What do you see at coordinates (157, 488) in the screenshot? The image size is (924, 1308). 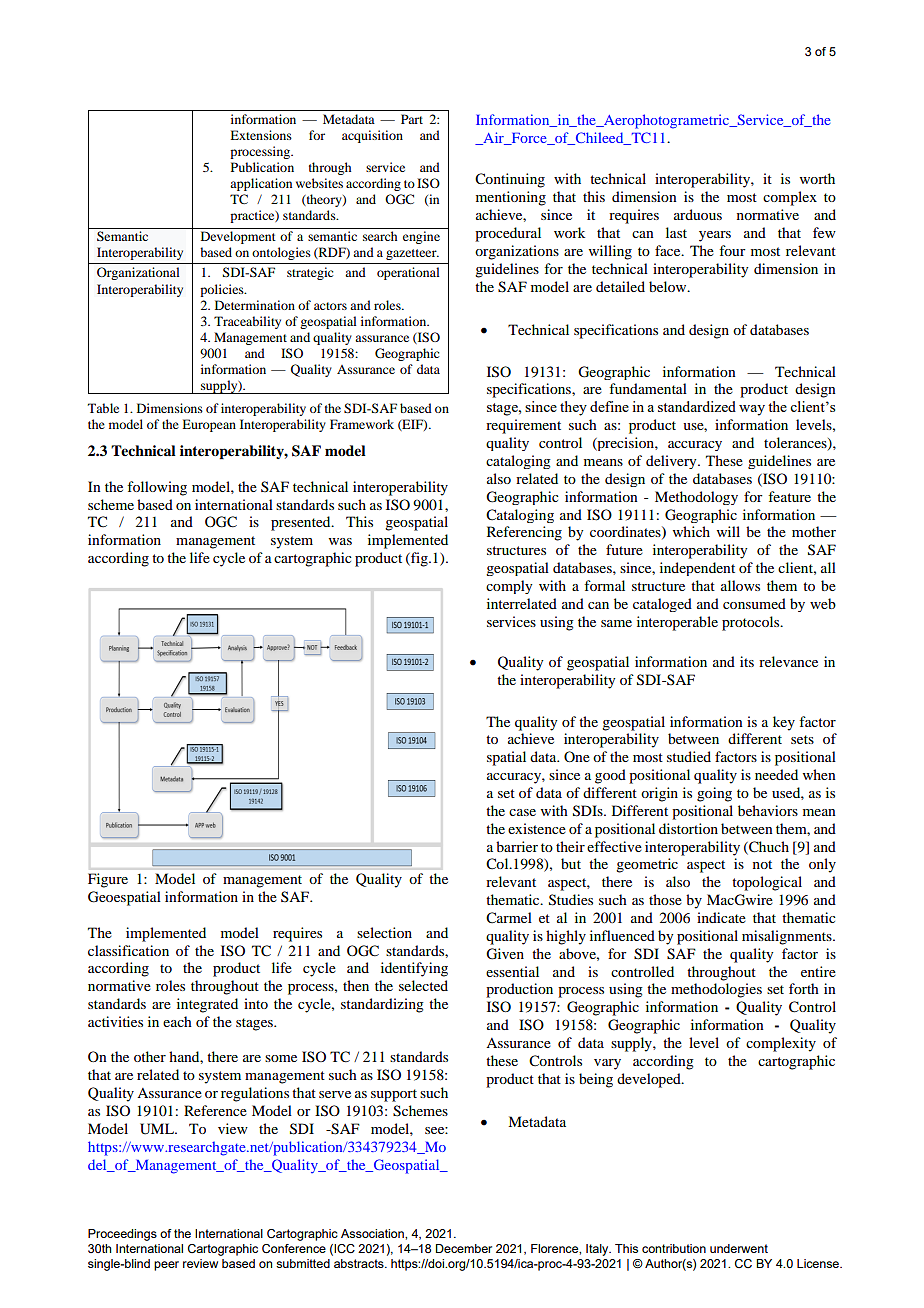 I see `following` at bounding box center [157, 488].
